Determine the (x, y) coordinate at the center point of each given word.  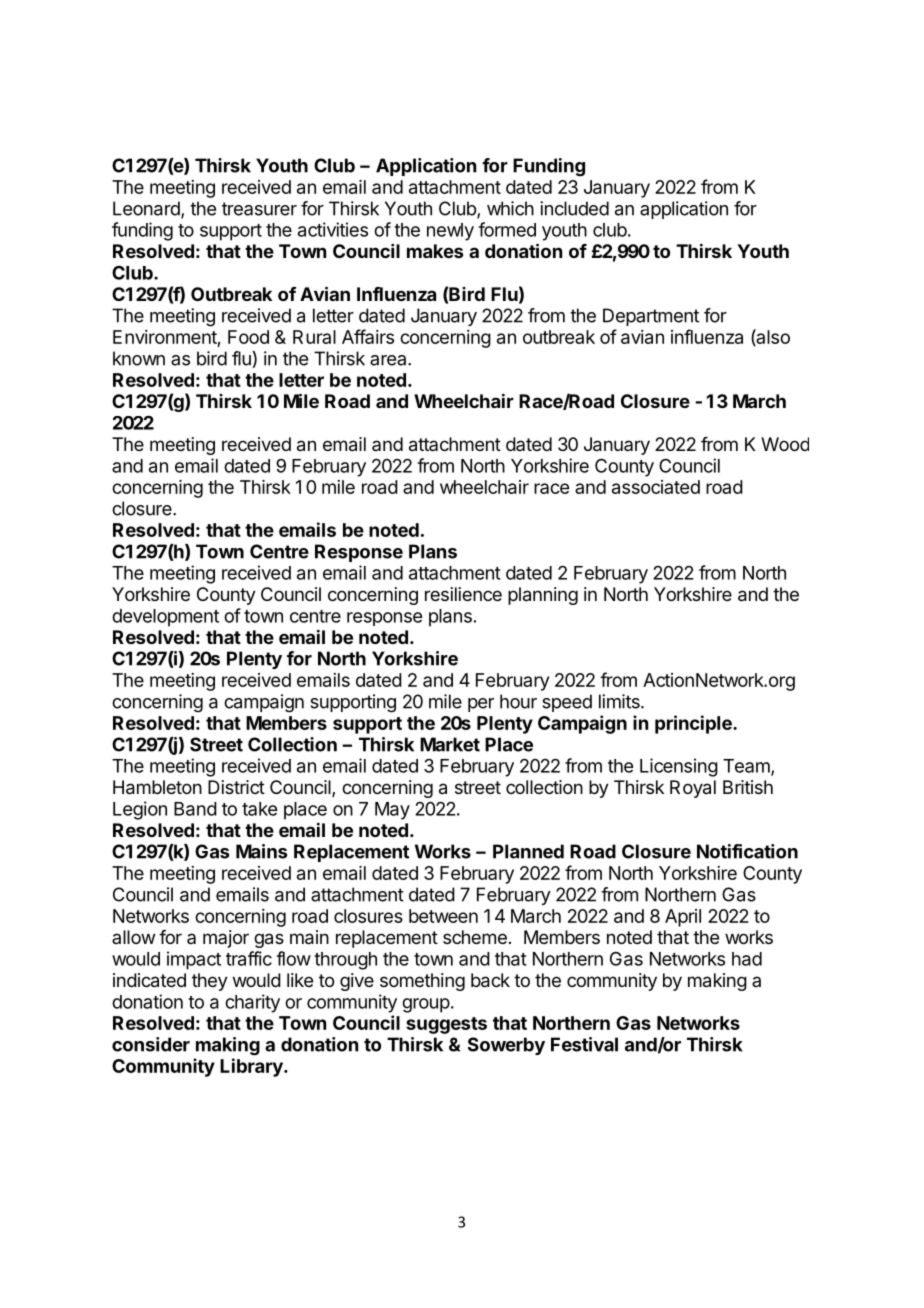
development (165, 618)
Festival (584, 1044)
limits (620, 701)
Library (252, 1067)
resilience (463, 594)
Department (651, 317)
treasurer (259, 209)
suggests (446, 1025)
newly (450, 232)
